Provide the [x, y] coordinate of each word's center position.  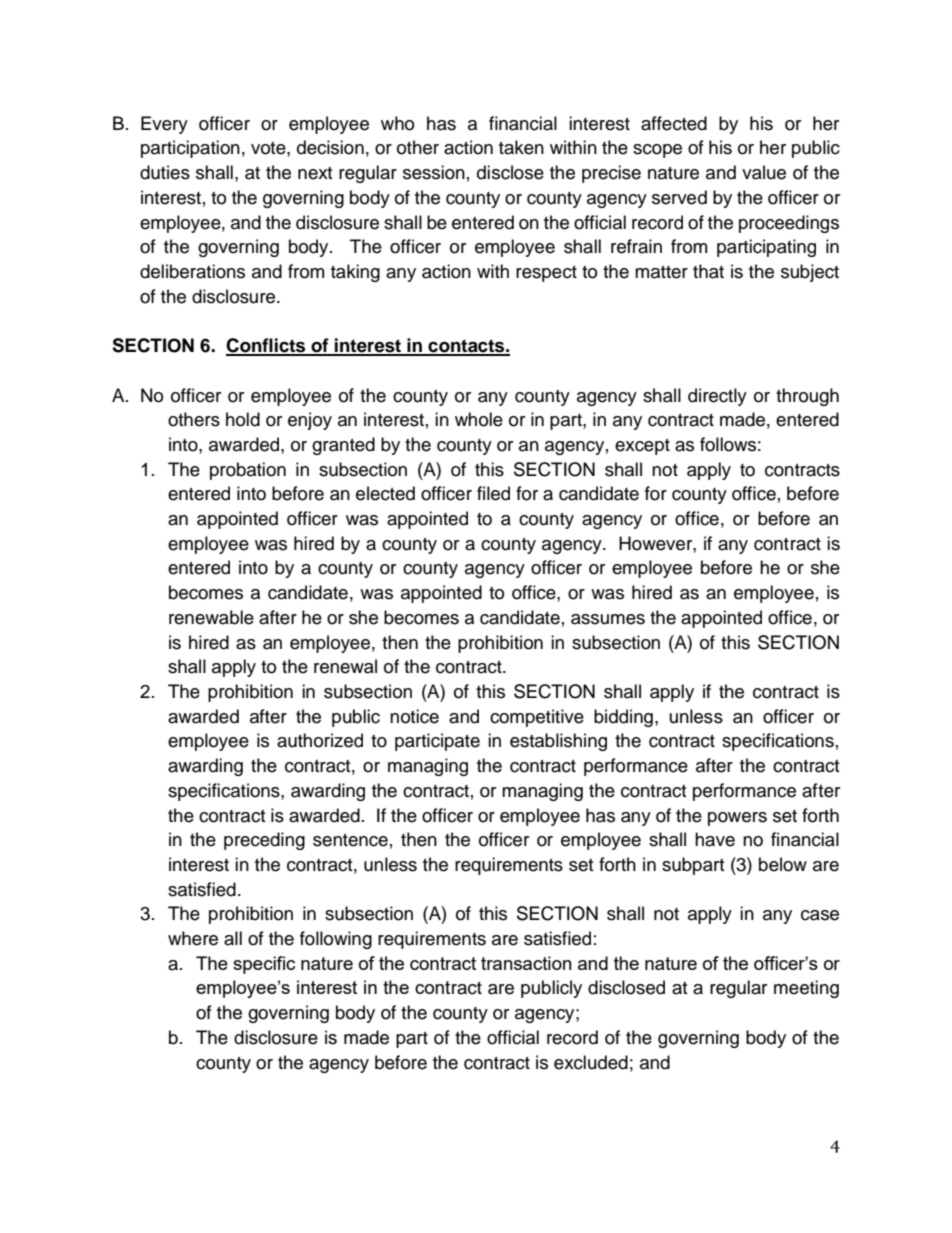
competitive [537, 718]
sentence [350, 840]
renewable [211, 617]
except [642, 447]
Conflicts [267, 346]
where [193, 938]
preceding [264, 841]
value [764, 172]
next [315, 173]
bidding [623, 718]
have [715, 839]
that [708, 271]
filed [493, 493]
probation [248, 471]
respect [546, 274]
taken [521, 147]
